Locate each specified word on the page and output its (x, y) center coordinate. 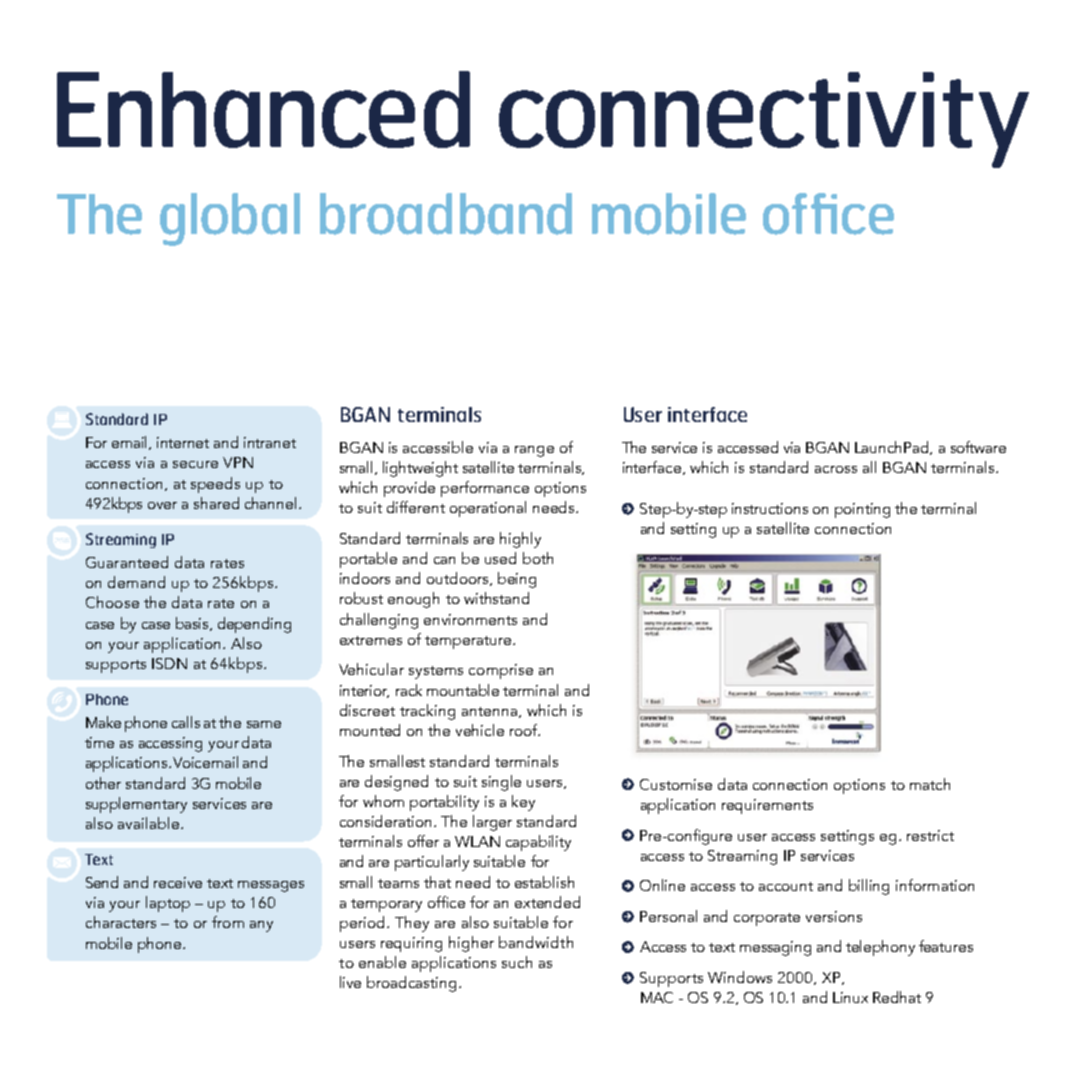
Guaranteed (127, 562)
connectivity (764, 120)
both (538, 558)
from (228, 922)
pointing (862, 510)
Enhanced (263, 109)
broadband (446, 214)
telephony (880, 948)
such (517, 962)
